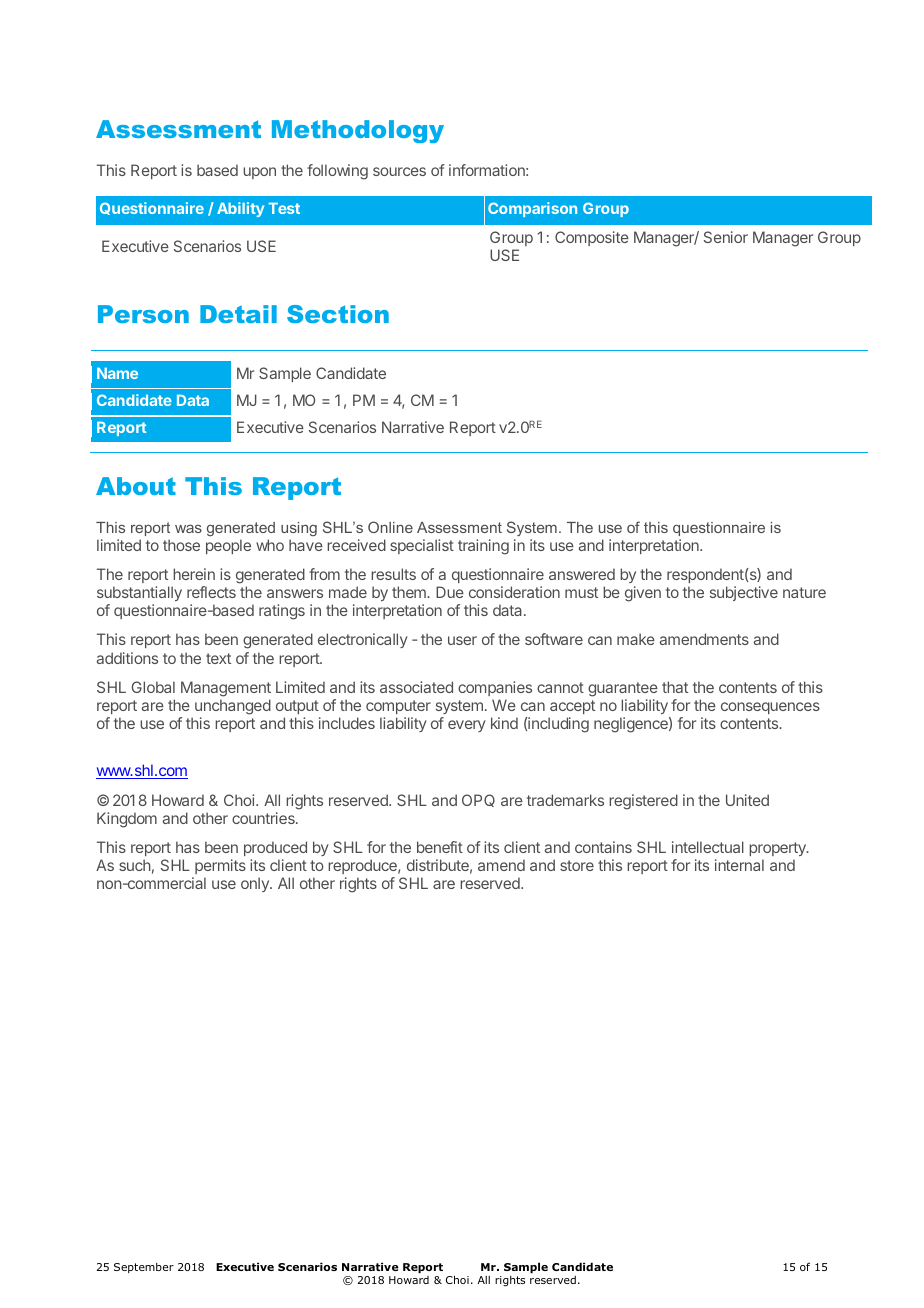 The width and height of the image is (924, 1308). I want to click on September, so click(144, 1268).
